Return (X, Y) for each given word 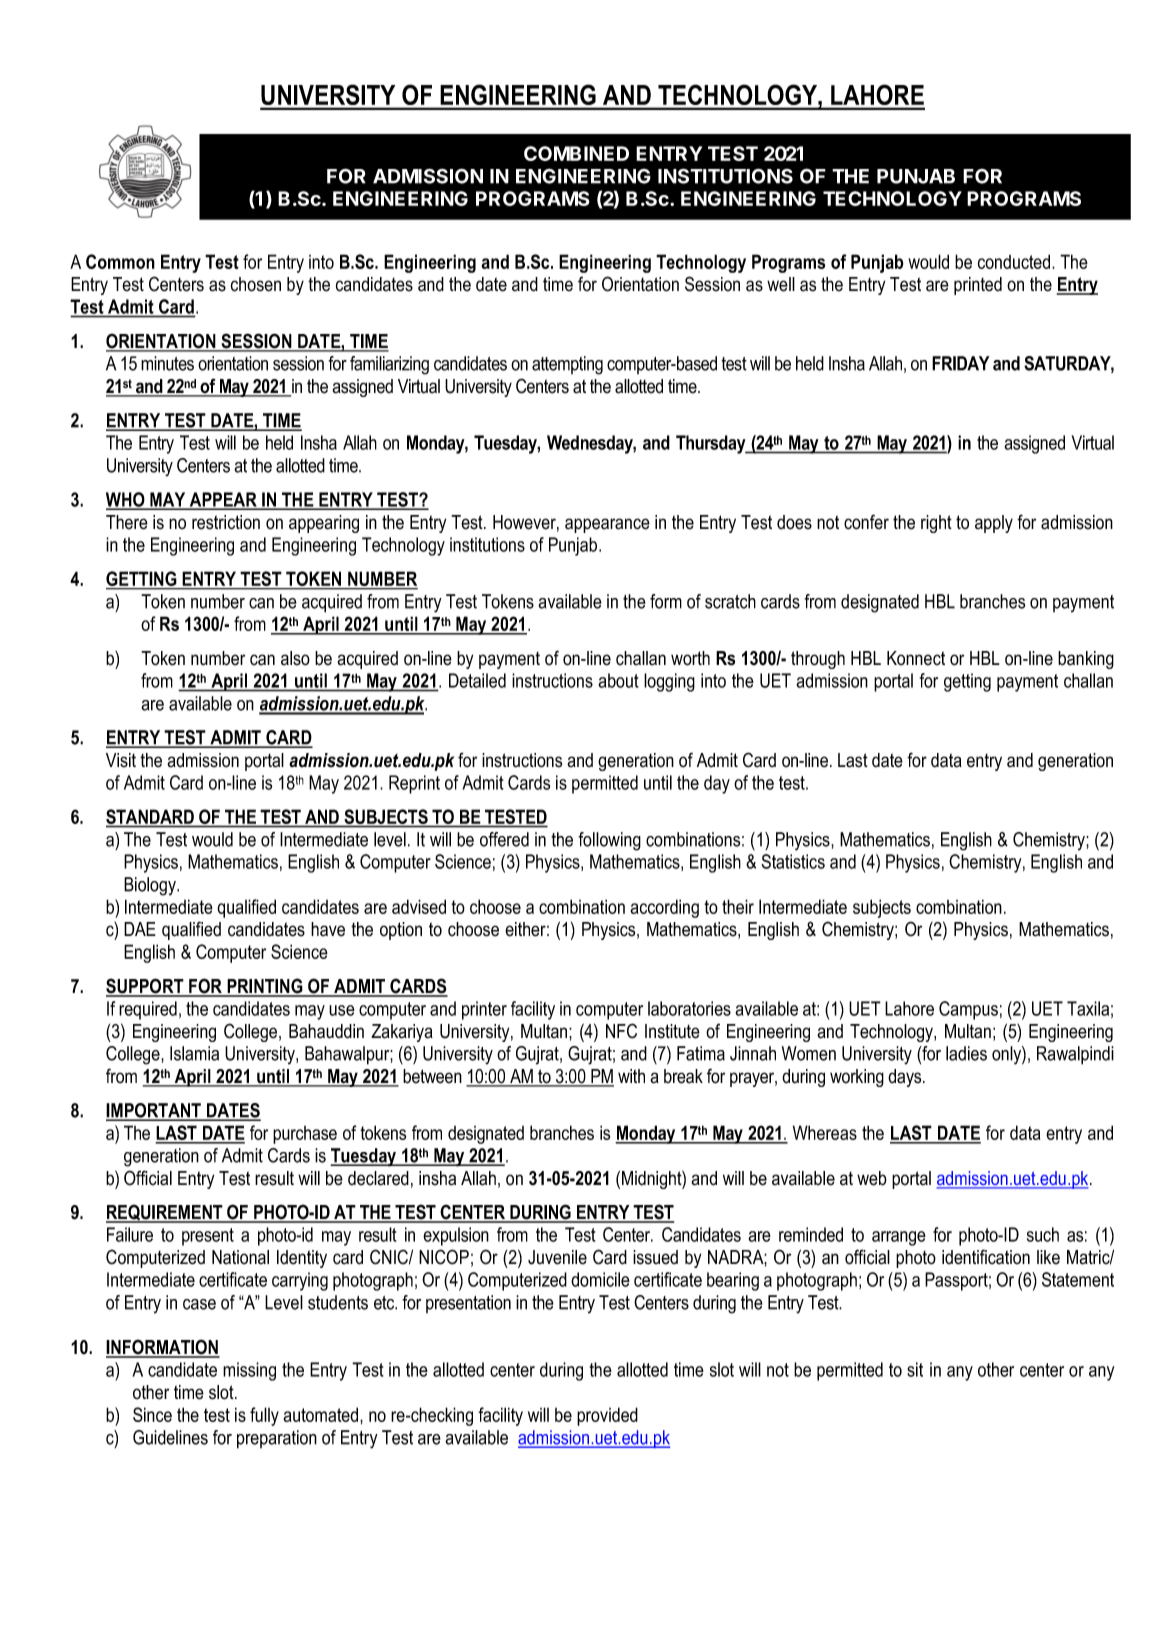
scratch (730, 601)
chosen (256, 284)
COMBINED (576, 153)
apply (994, 524)
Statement (1078, 1279)
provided (607, 1416)
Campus (968, 1010)
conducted (1015, 261)
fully (264, 1416)
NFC (621, 1031)
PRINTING (265, 987)
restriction (226, 522)
